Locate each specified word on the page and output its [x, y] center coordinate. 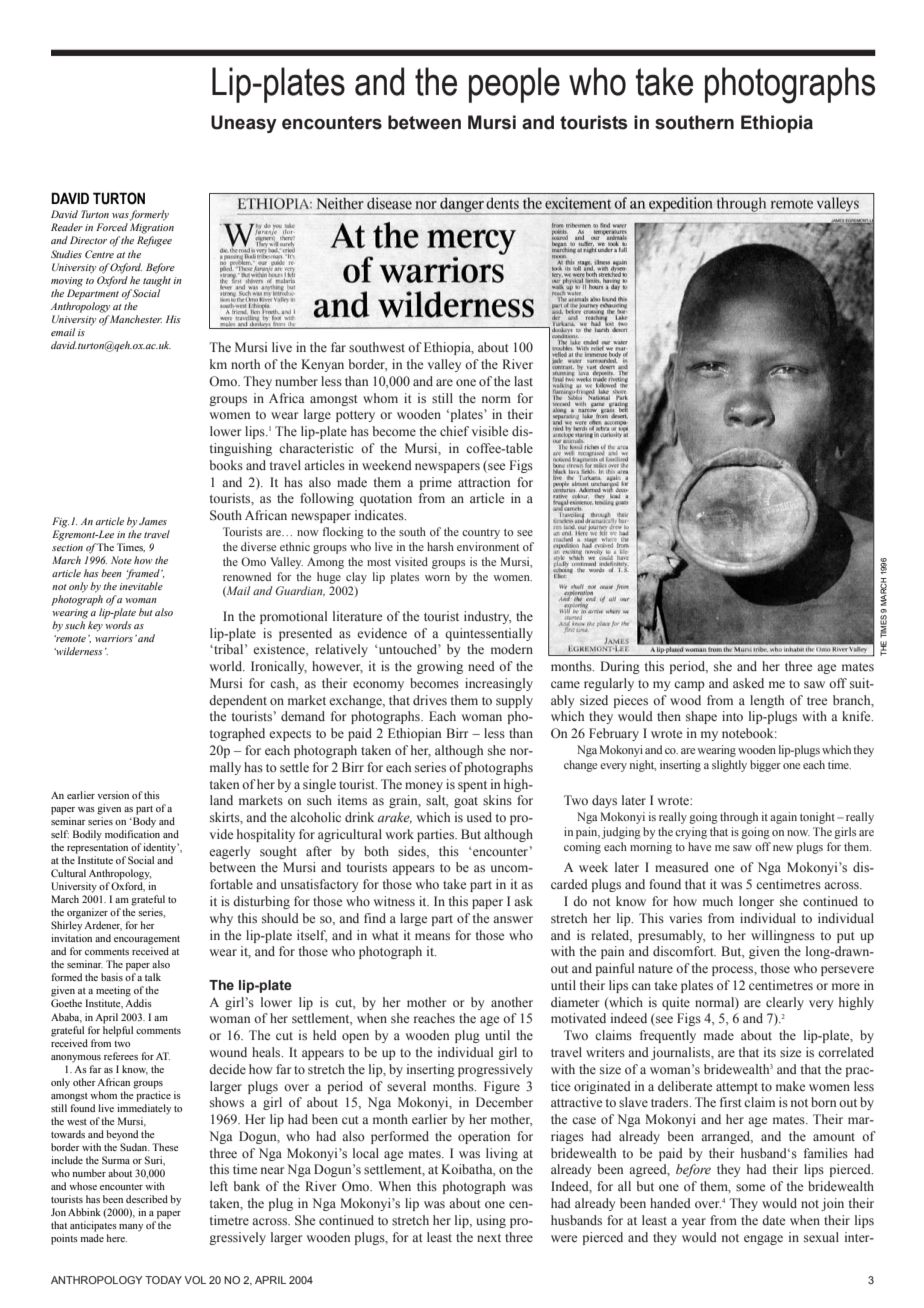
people [514, 85]
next [489, 1238]
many [131, 1228]
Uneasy [244, 124]
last [523, 381]
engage [763, 1240]
